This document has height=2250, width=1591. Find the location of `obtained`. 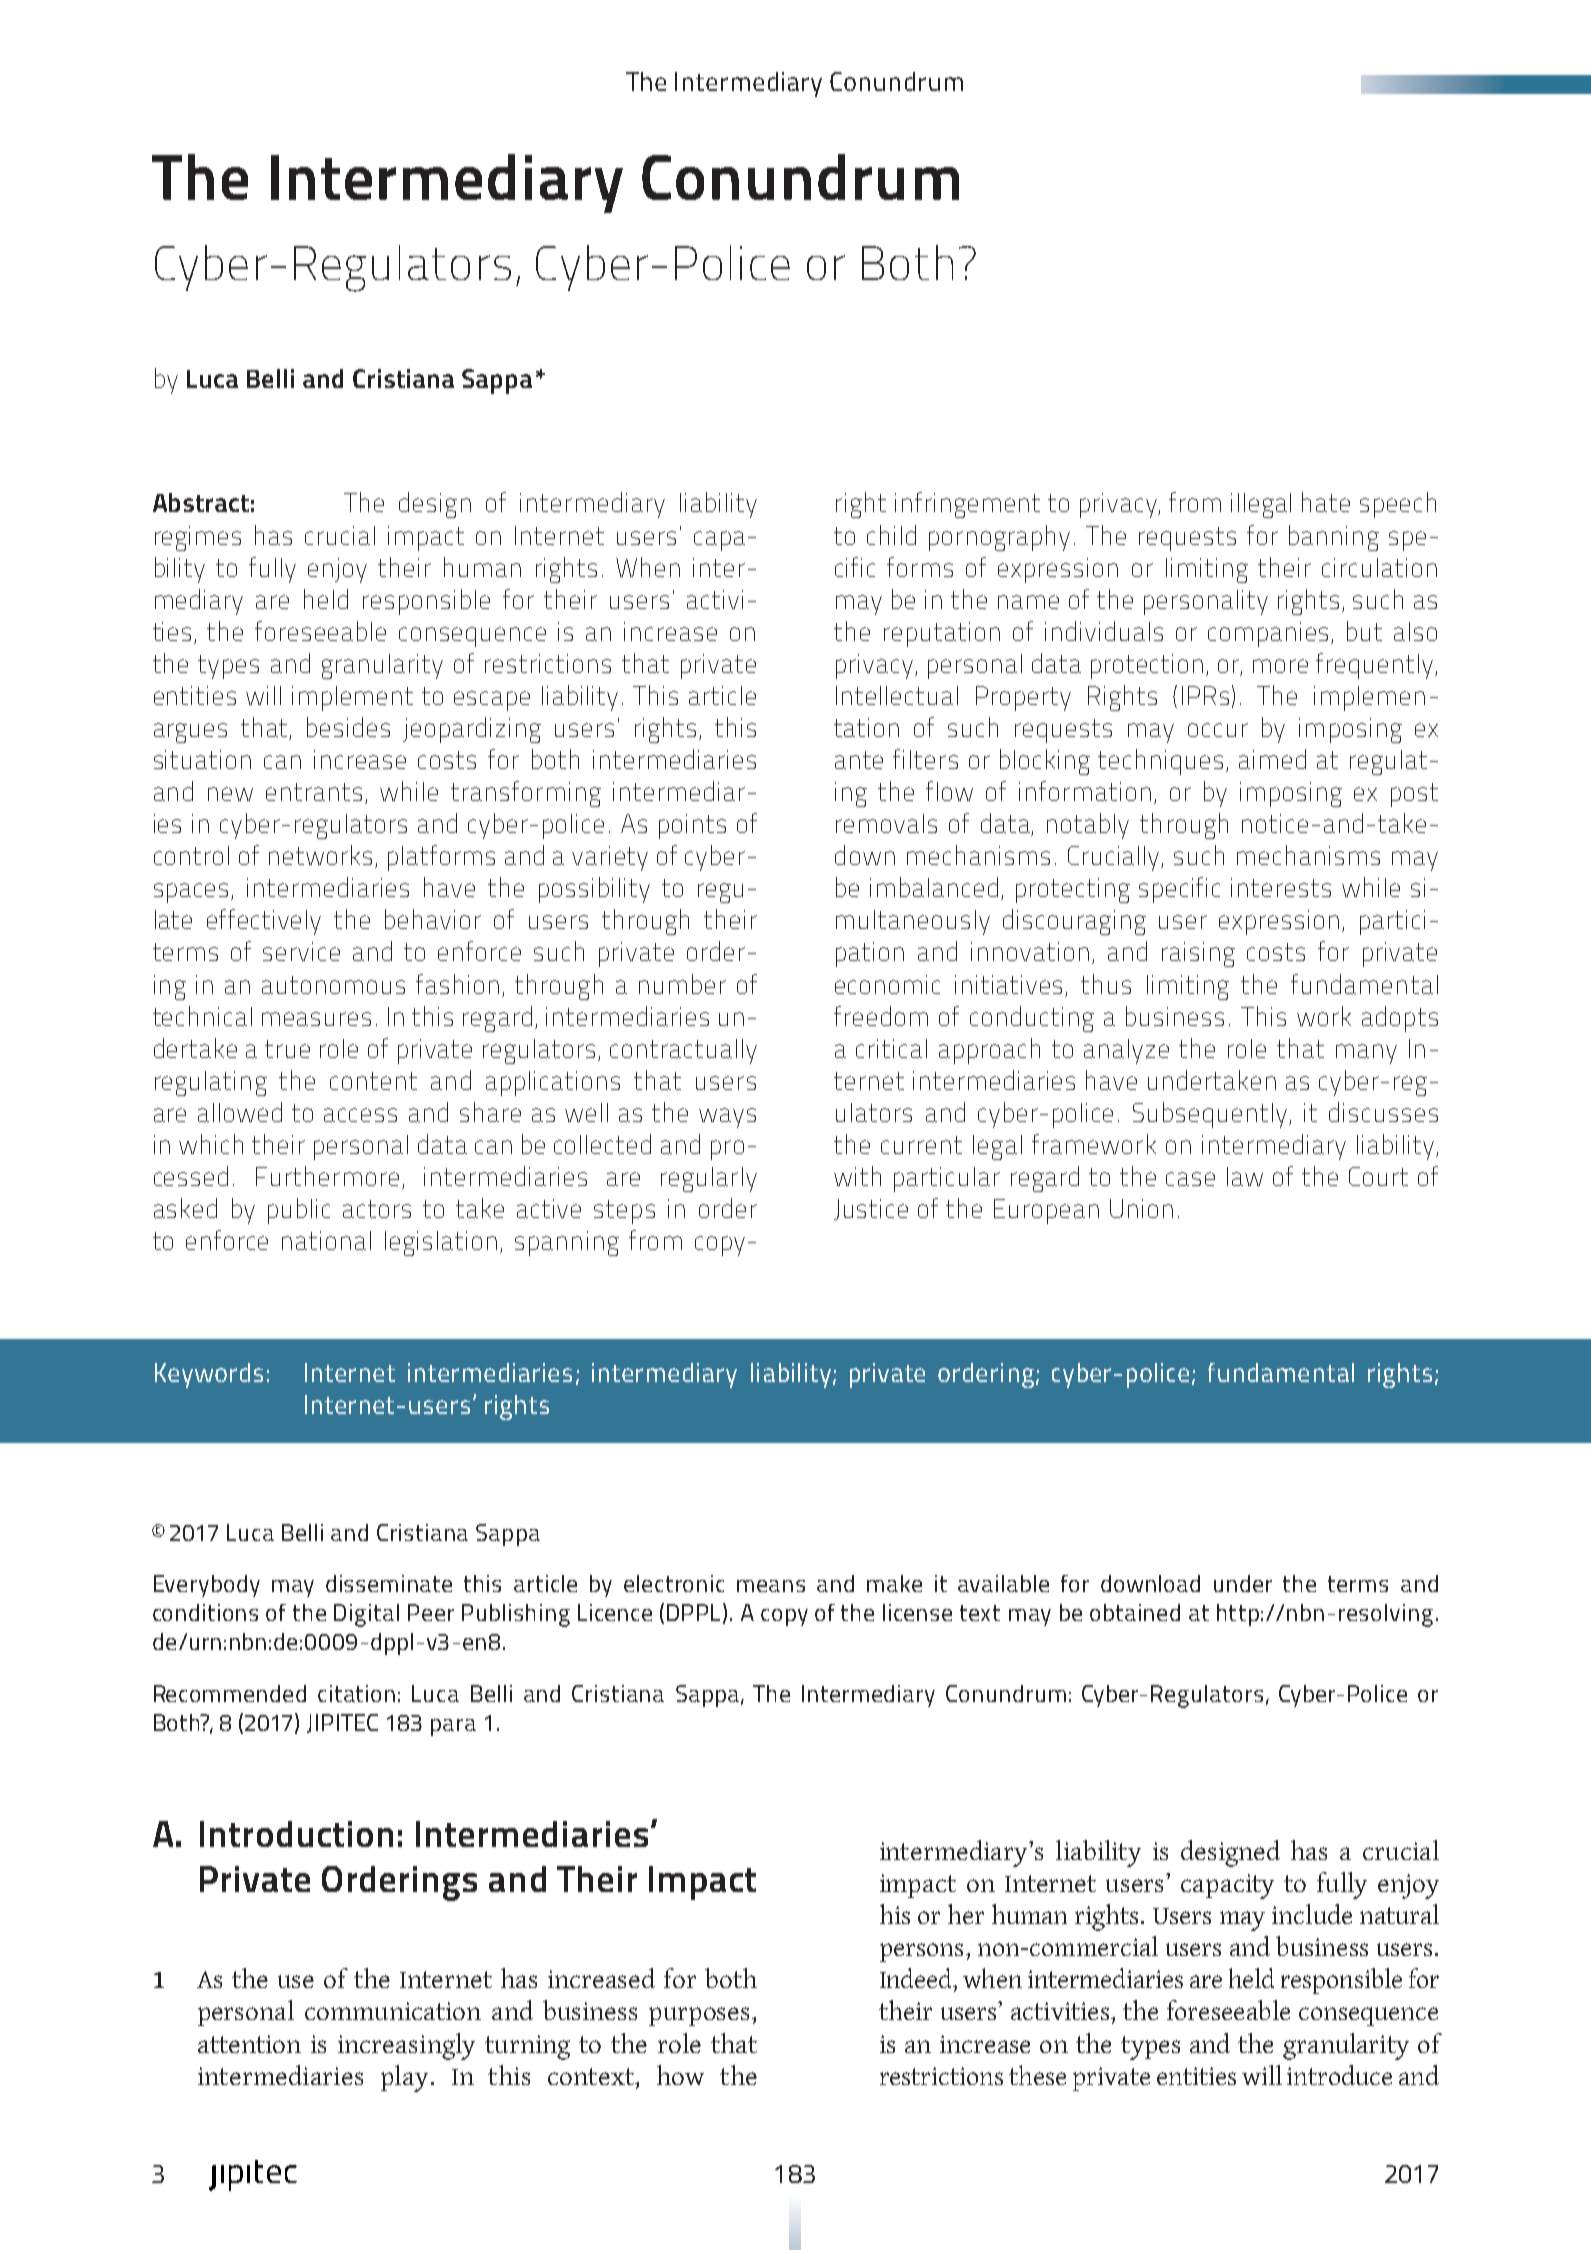

obtained is located at coordinates (1135, 1612).
